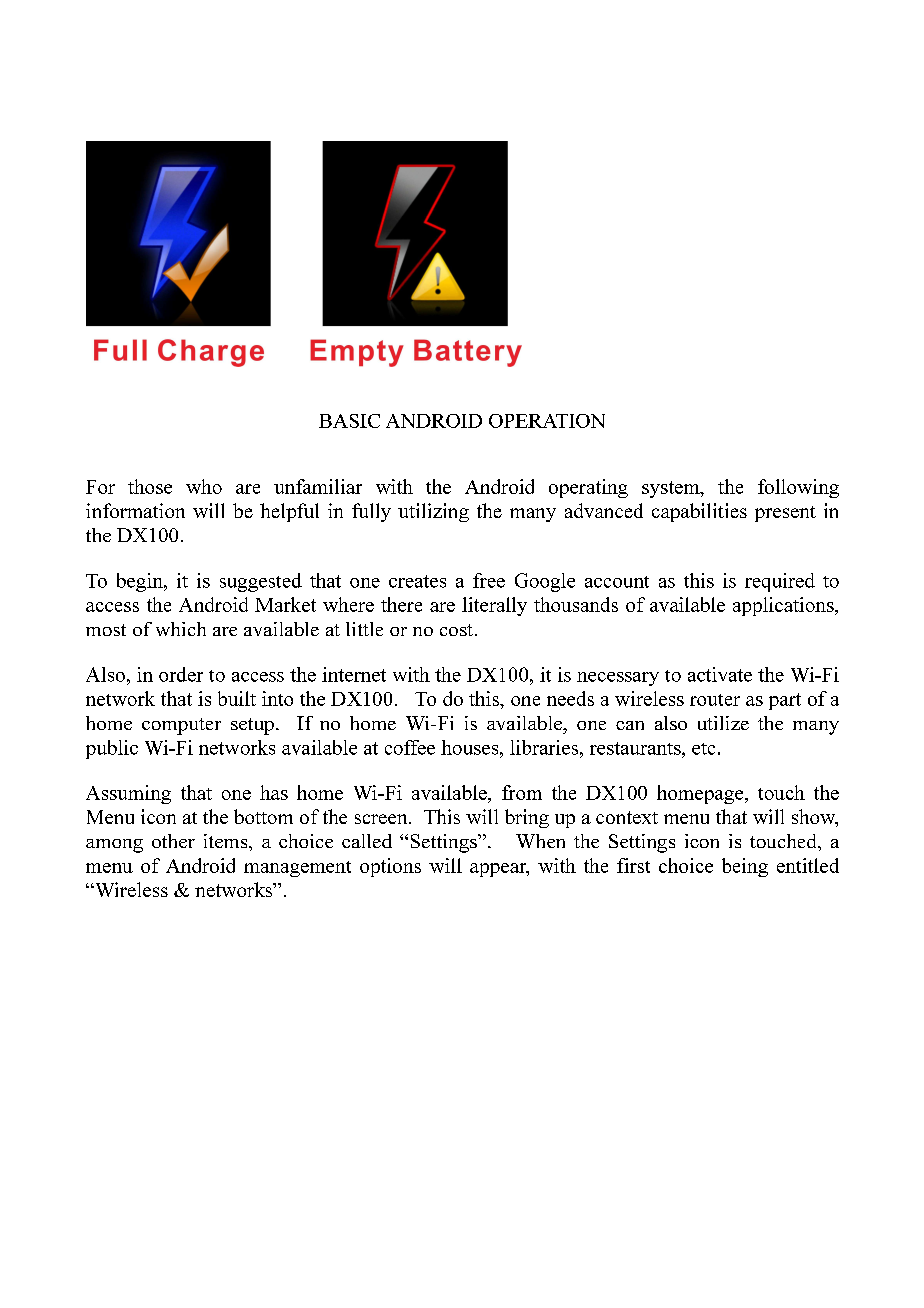  What do you see at coordinates (204, 486) in the screenshot?
I see `who` at bounding box center [204, 486].
